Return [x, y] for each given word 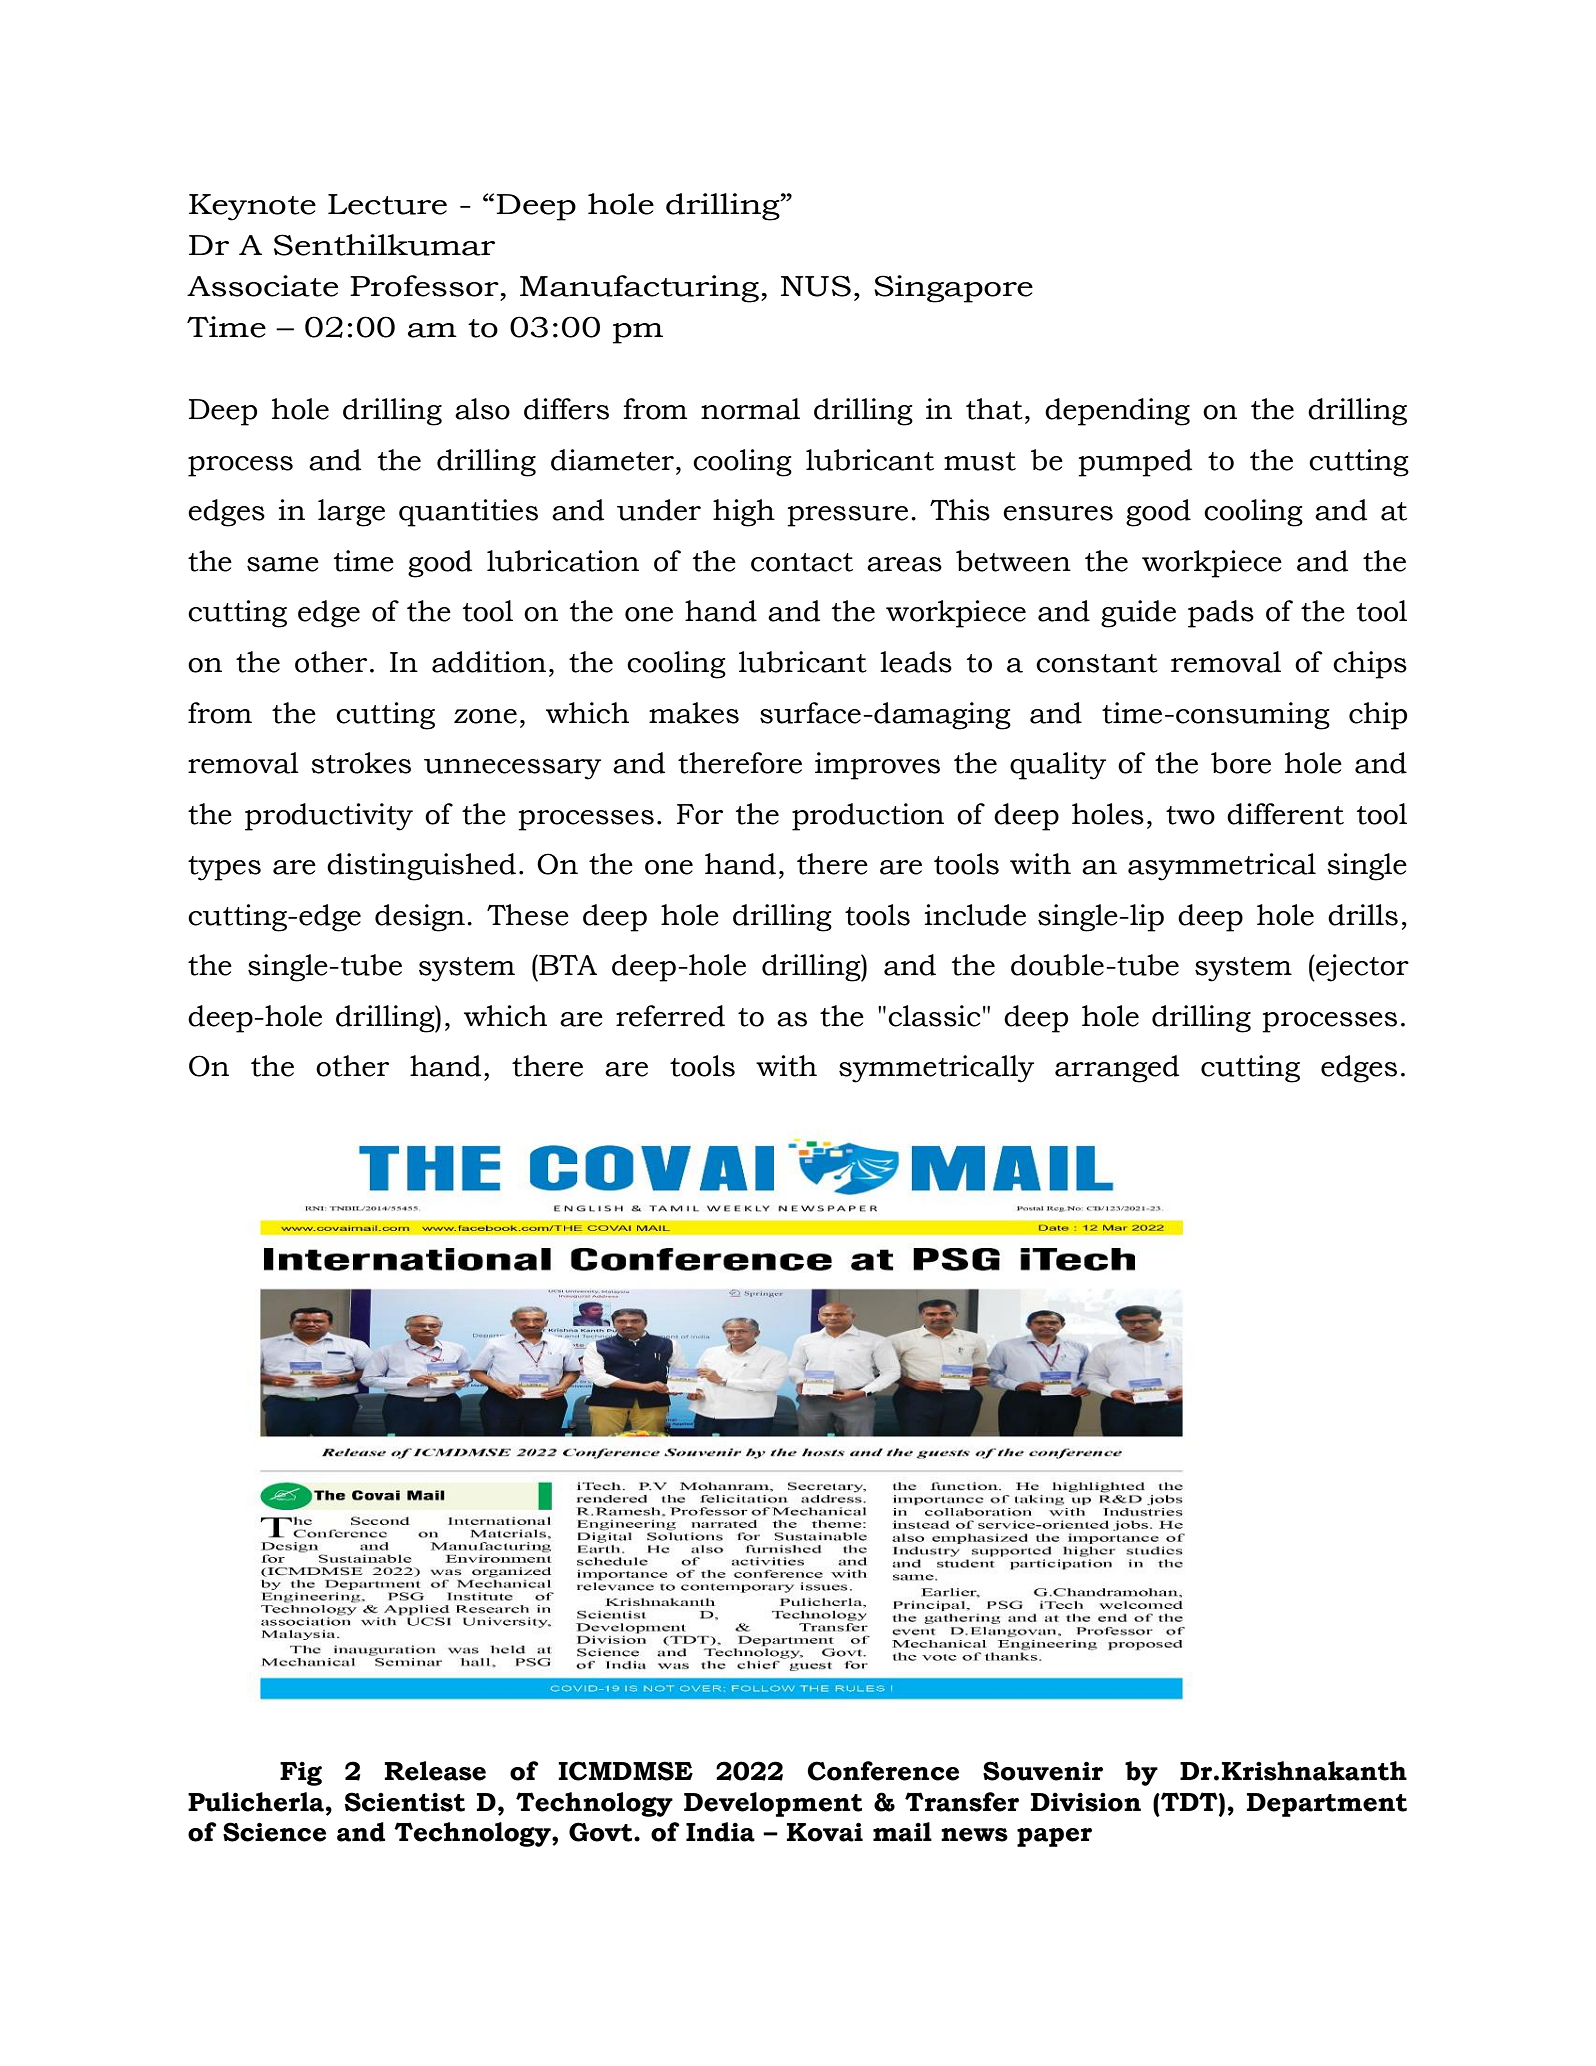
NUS [816, 286]
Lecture [387, 204]
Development [773, 1804]
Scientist [405, 1802]
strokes [361, 763]
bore [1241, 763]
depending [1117, 412]
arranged [1117, 1069]
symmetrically [936, 1069]
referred [670, 1016]
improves [877, 766]
